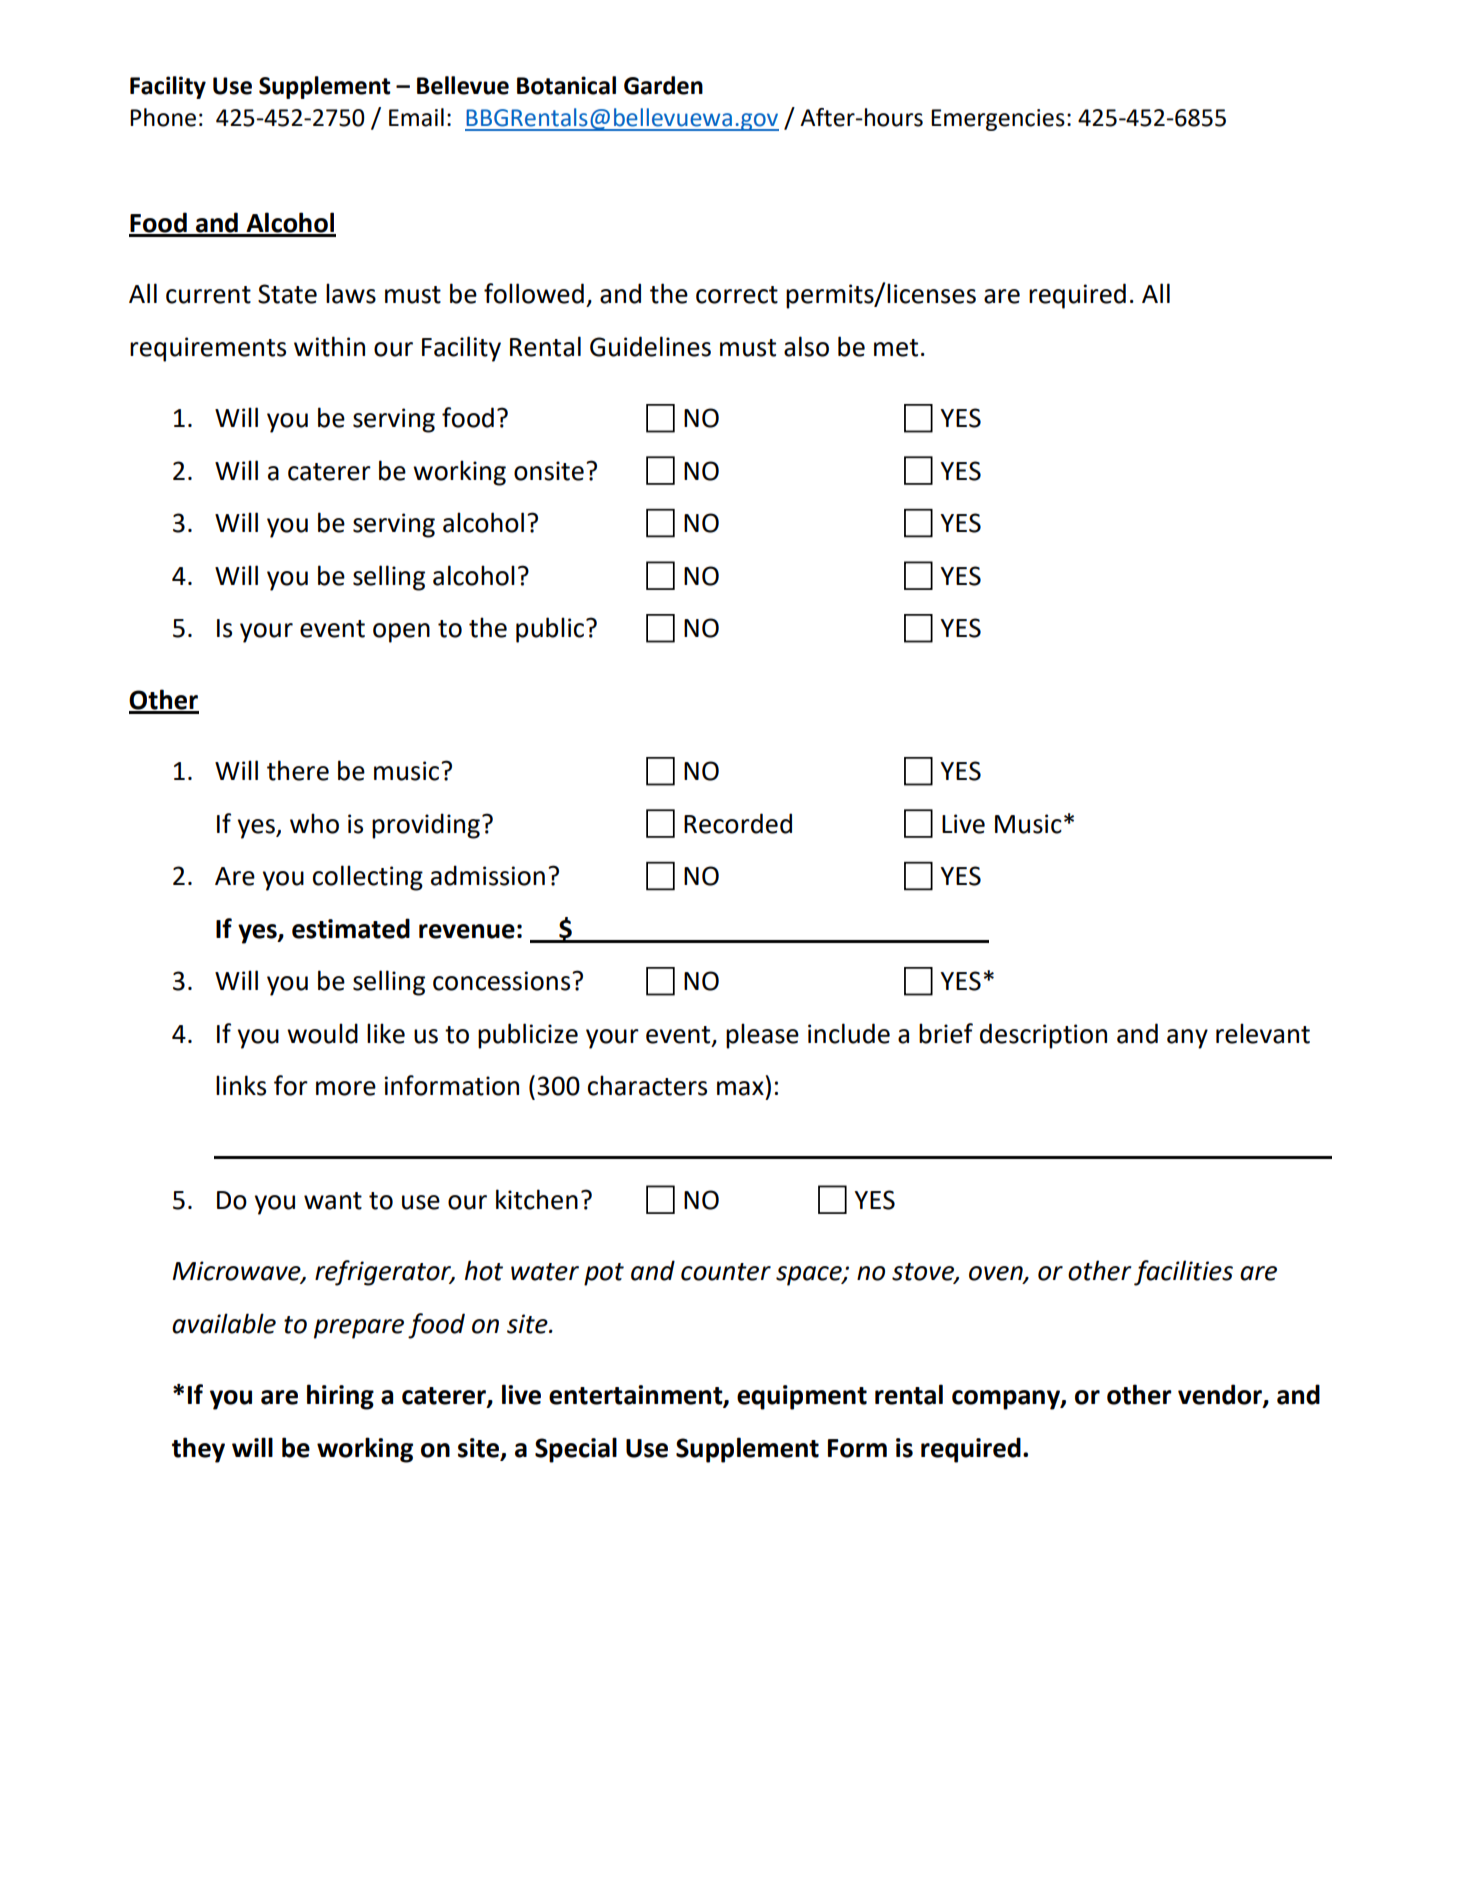  I want to click on please, so click(762, 1036).
